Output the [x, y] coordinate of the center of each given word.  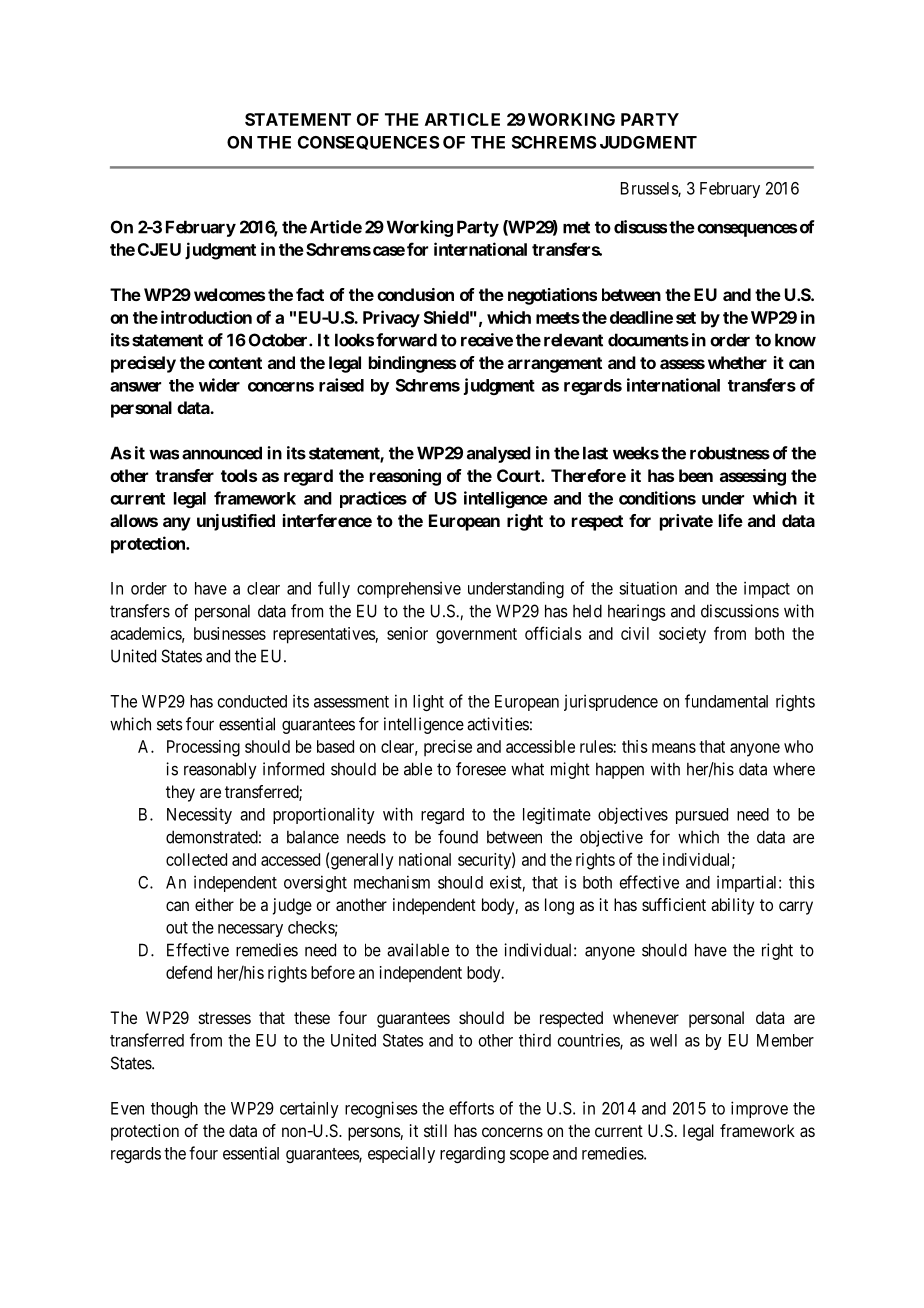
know [795, 340]
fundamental [726, 701]
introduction [206, 317]
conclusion [415, 294]
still [435, 1130]
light [428, 702]
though [174, 1110]
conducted [252, 701]
